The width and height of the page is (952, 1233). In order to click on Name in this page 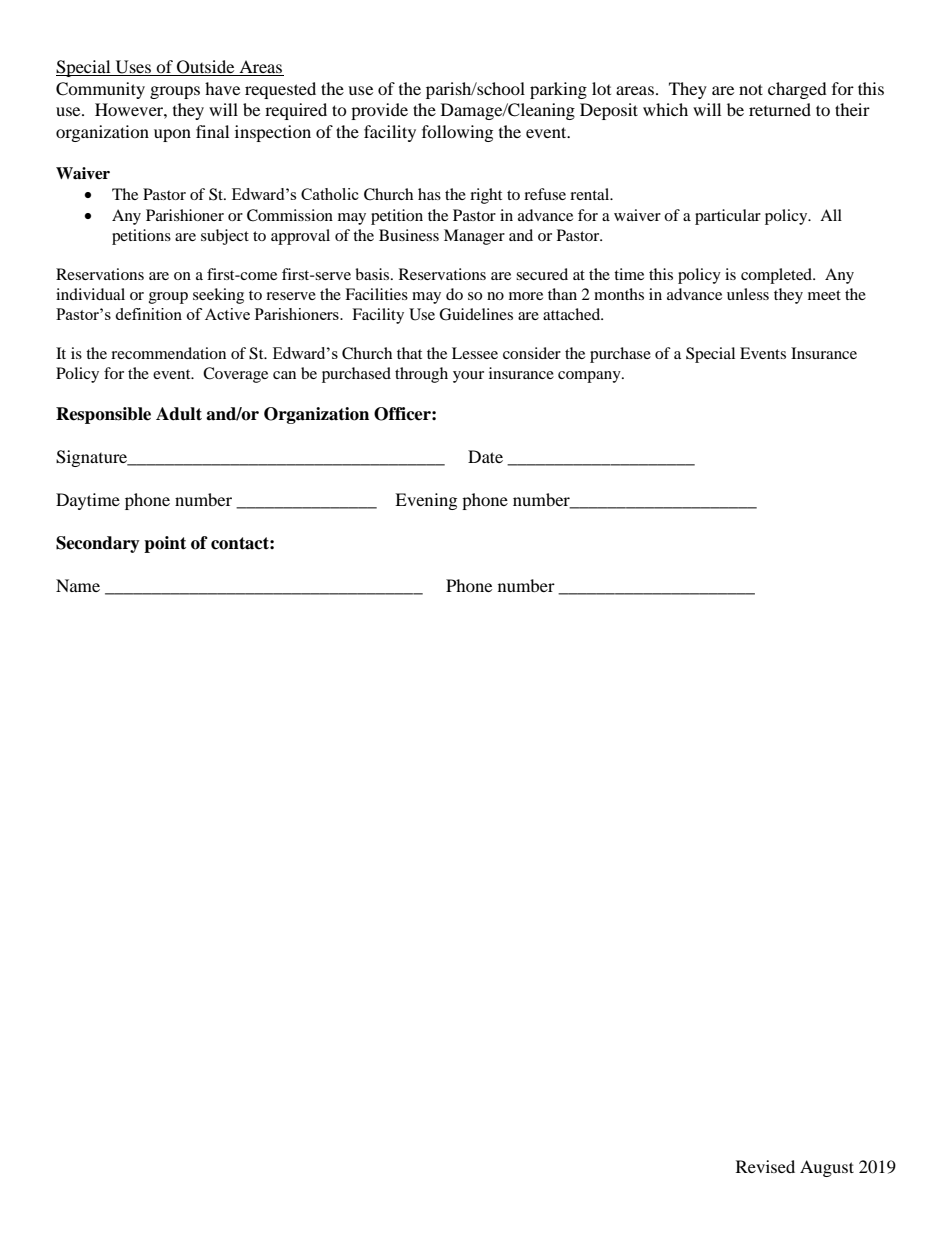, I will do `click(78, 585)`.
